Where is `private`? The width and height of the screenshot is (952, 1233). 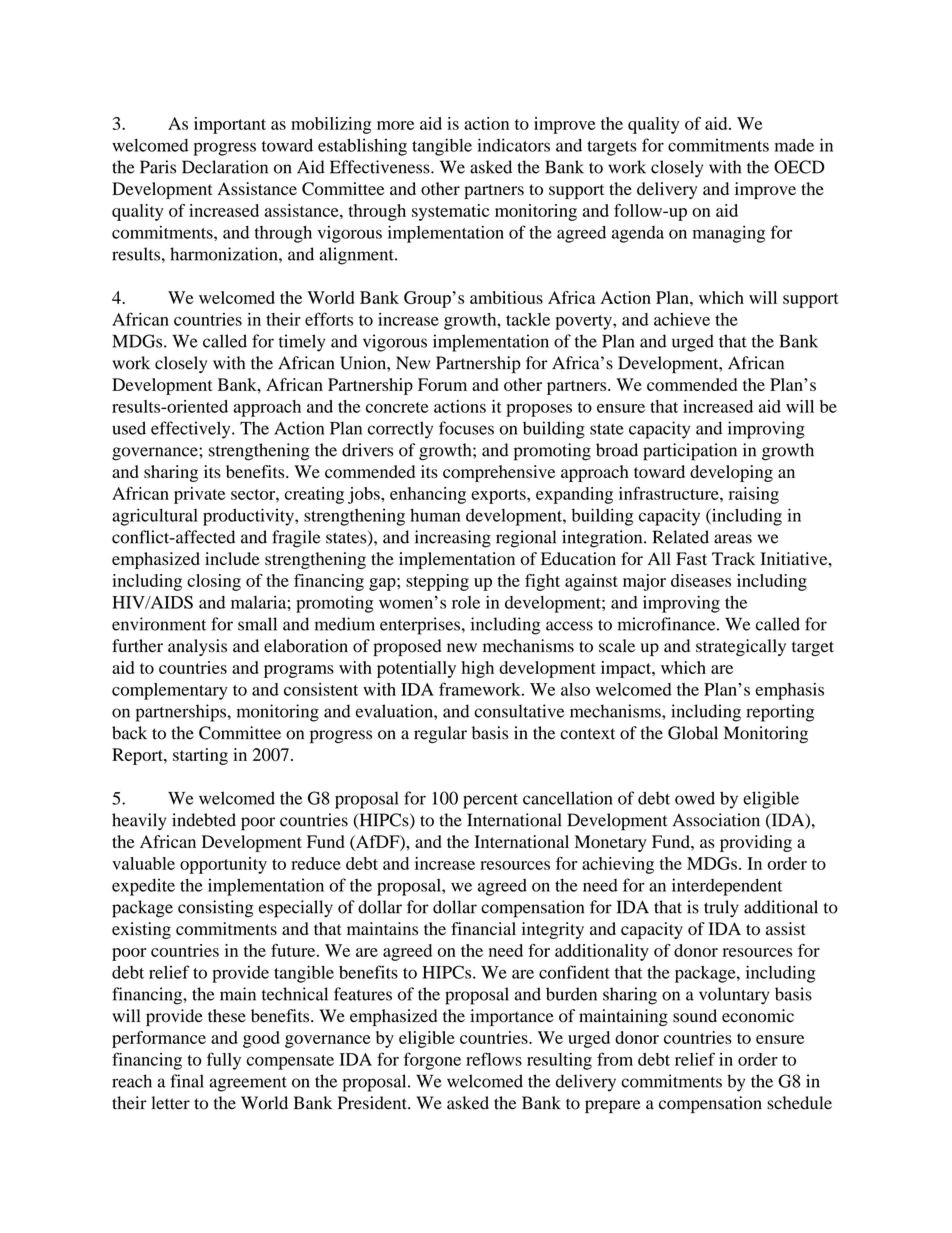
private is located at coordinates (199, 495).
